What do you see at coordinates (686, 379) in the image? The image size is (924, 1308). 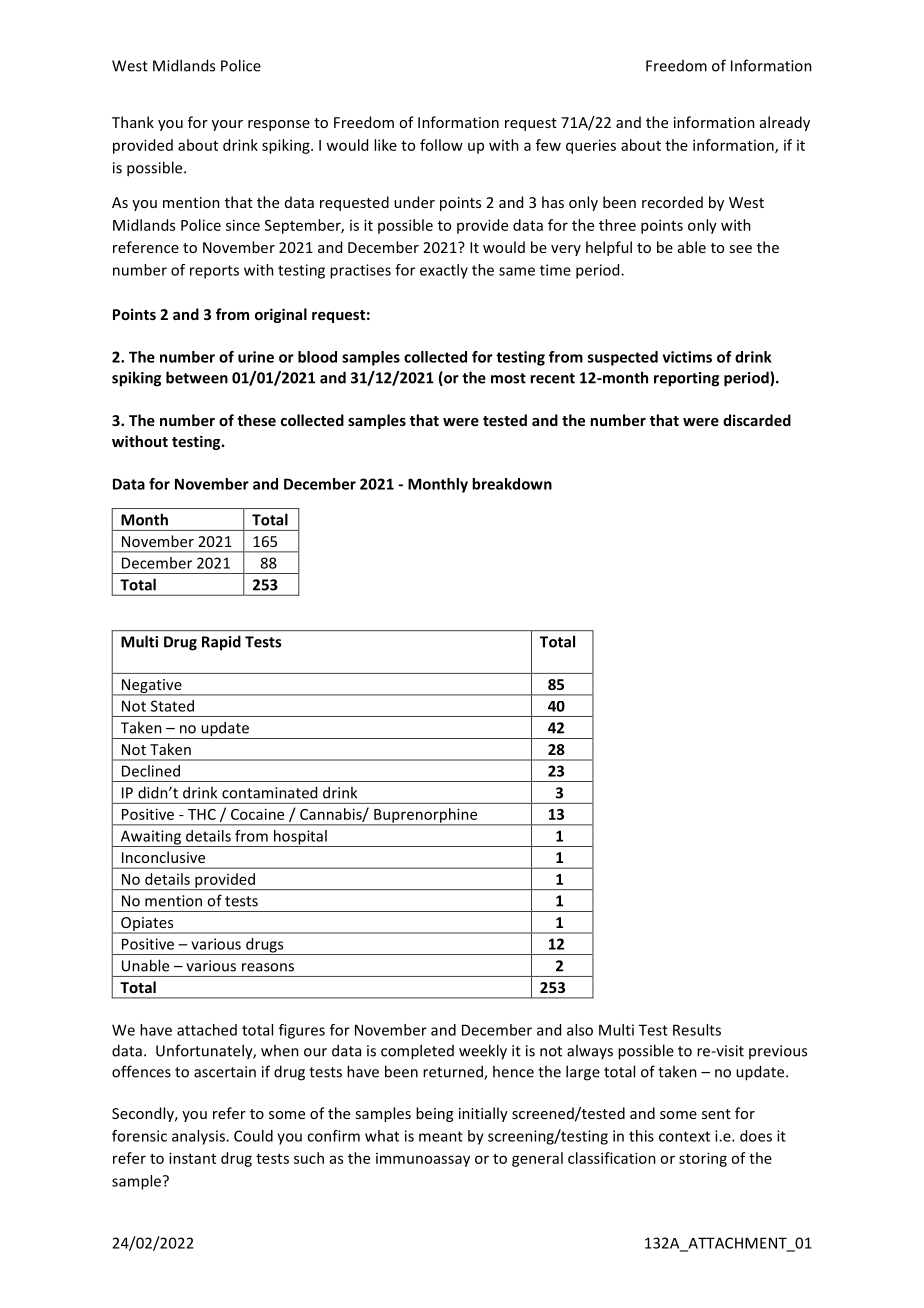 I see `reporting` at bounding box center [686, 379].
